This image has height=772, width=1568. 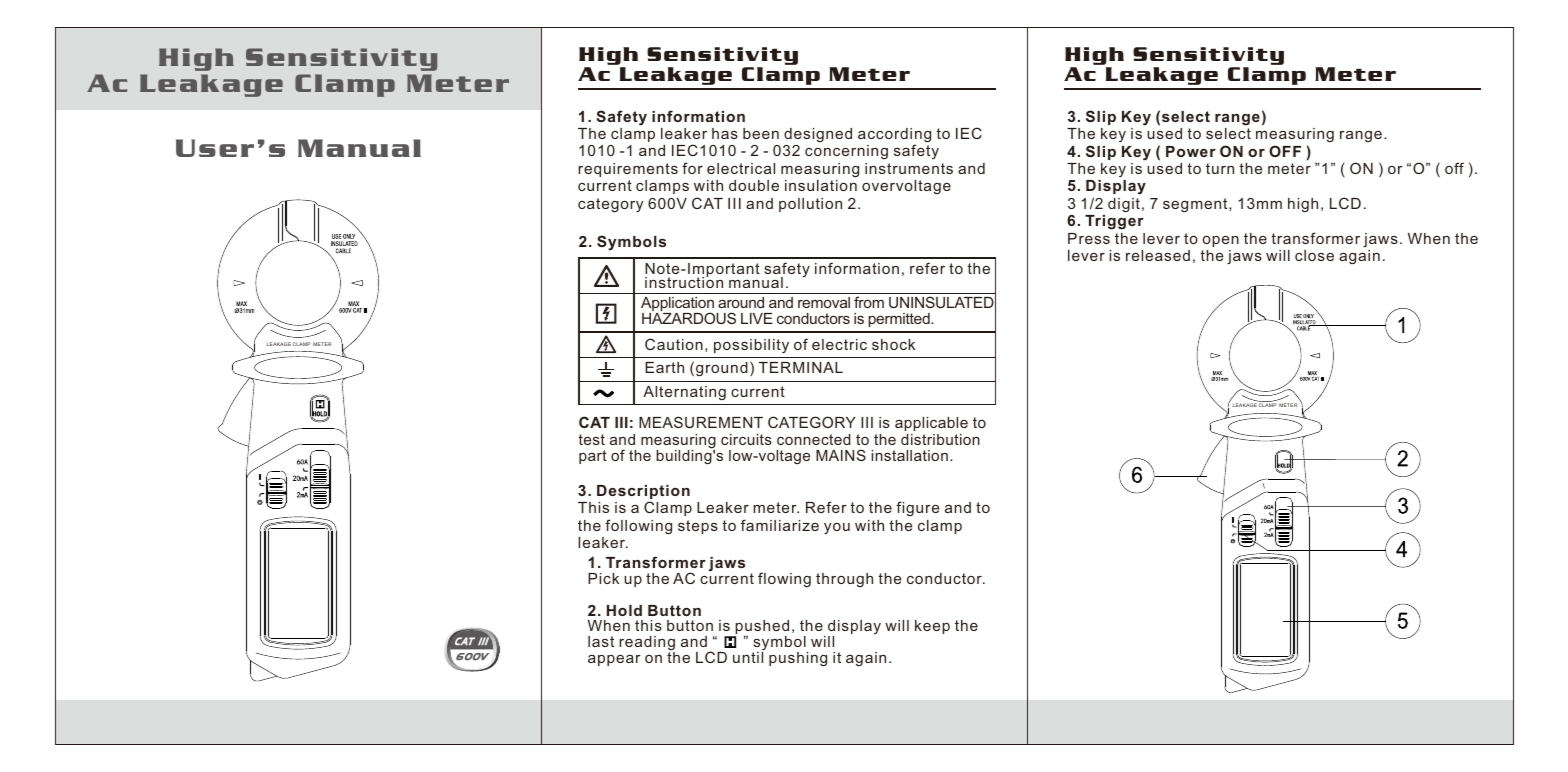 I want to click on according, so click(x=894, y=136).
